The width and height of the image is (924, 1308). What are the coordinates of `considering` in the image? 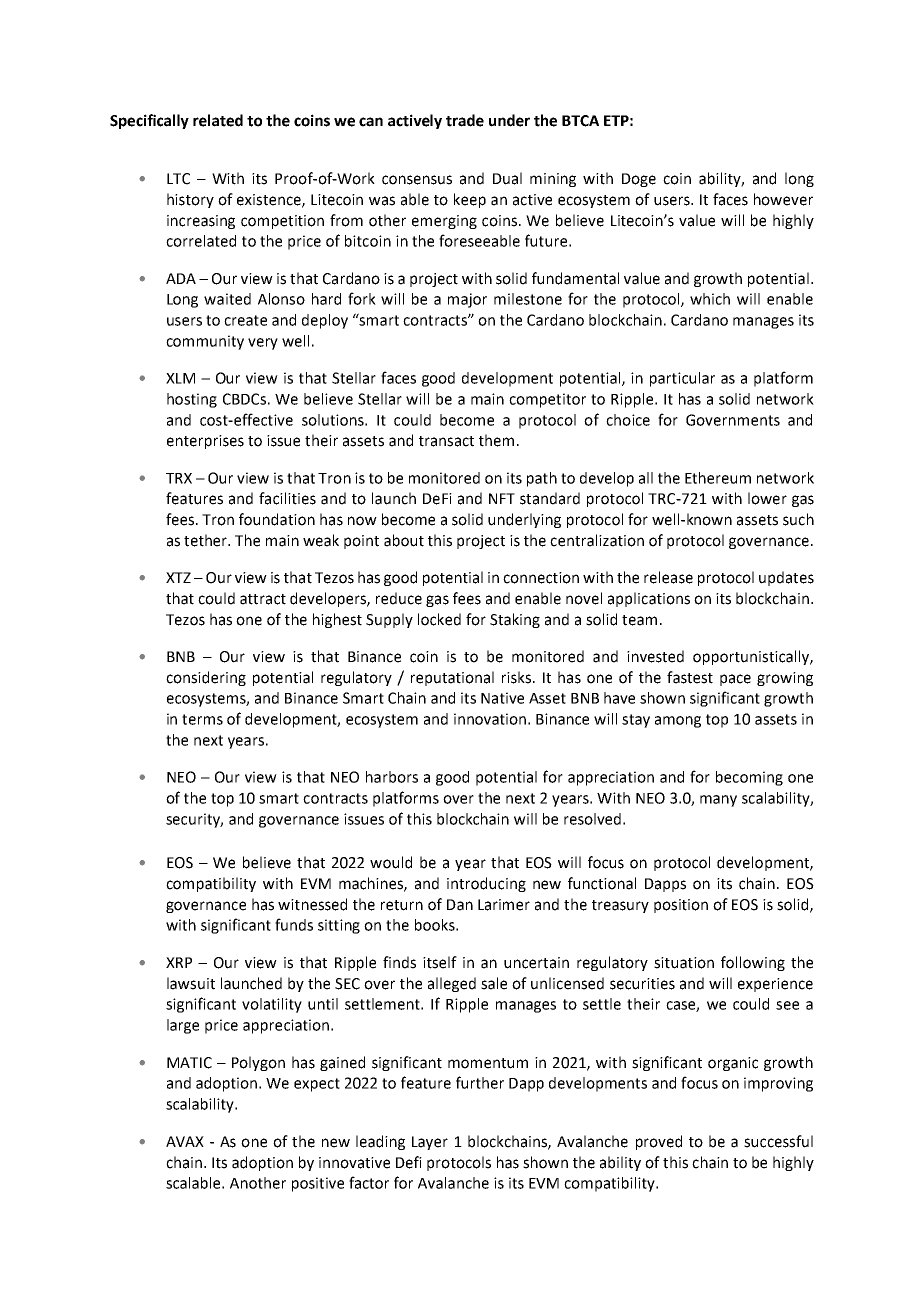 It's located at (206, 678).
